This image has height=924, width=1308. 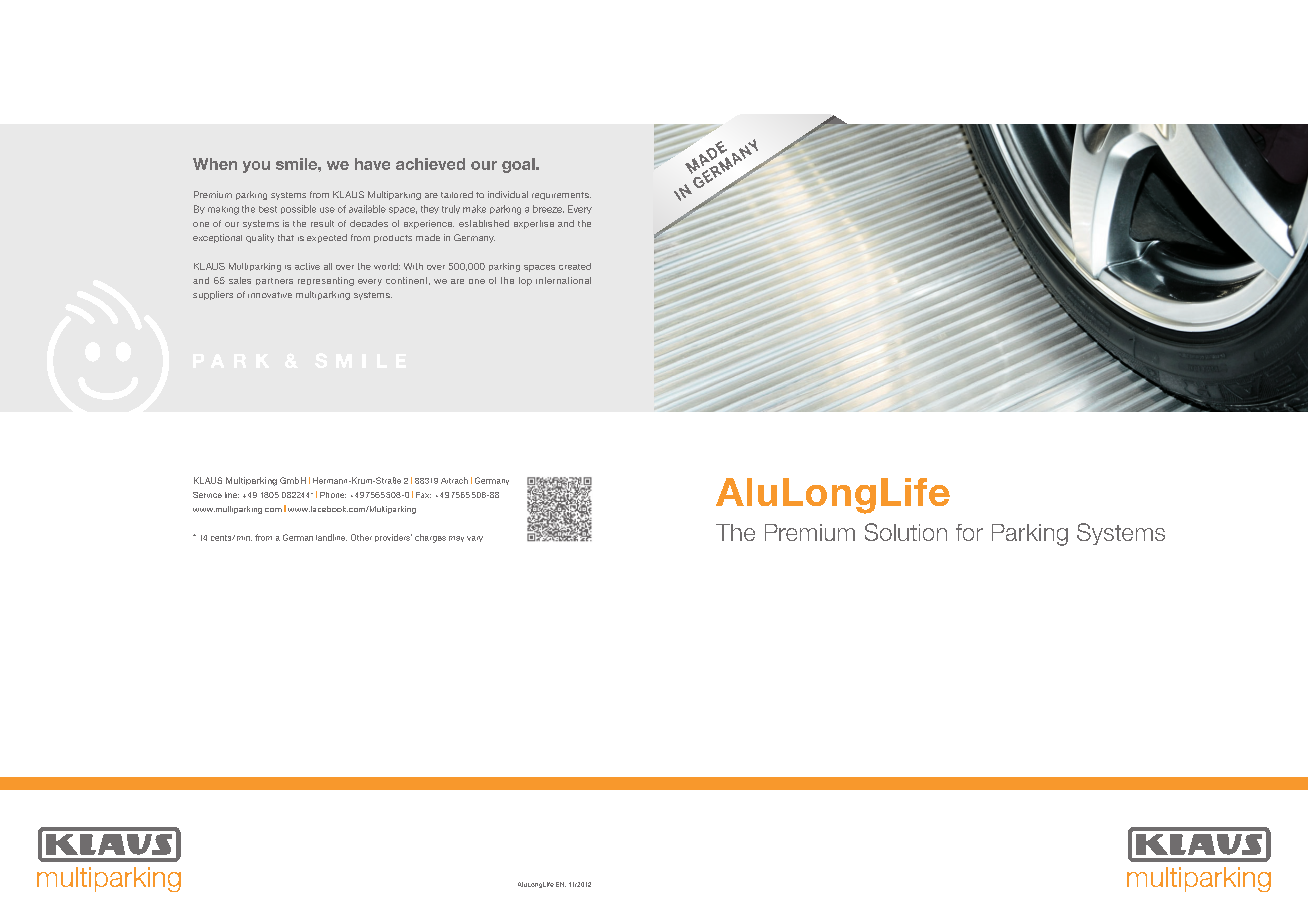 I want to click on international, so click(x=563, y=280).
